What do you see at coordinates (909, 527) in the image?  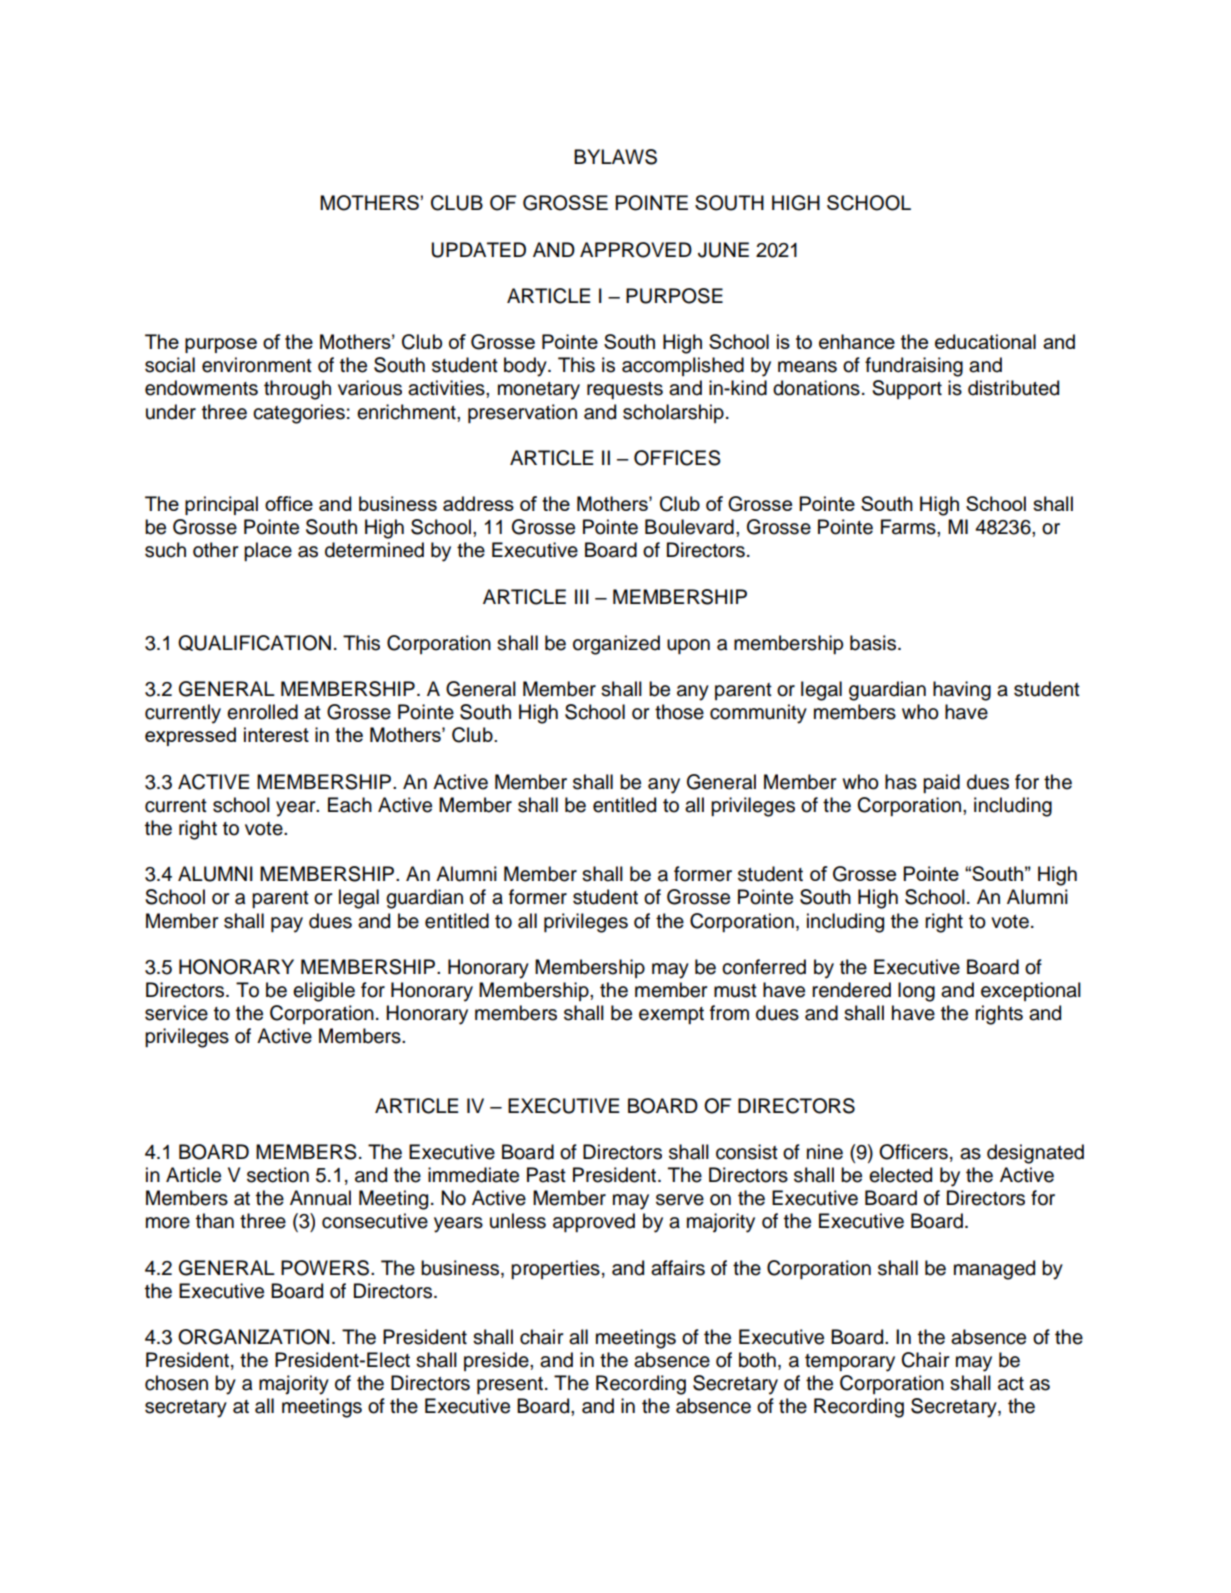 I see `Farms` at bounding box center [909, 527].
